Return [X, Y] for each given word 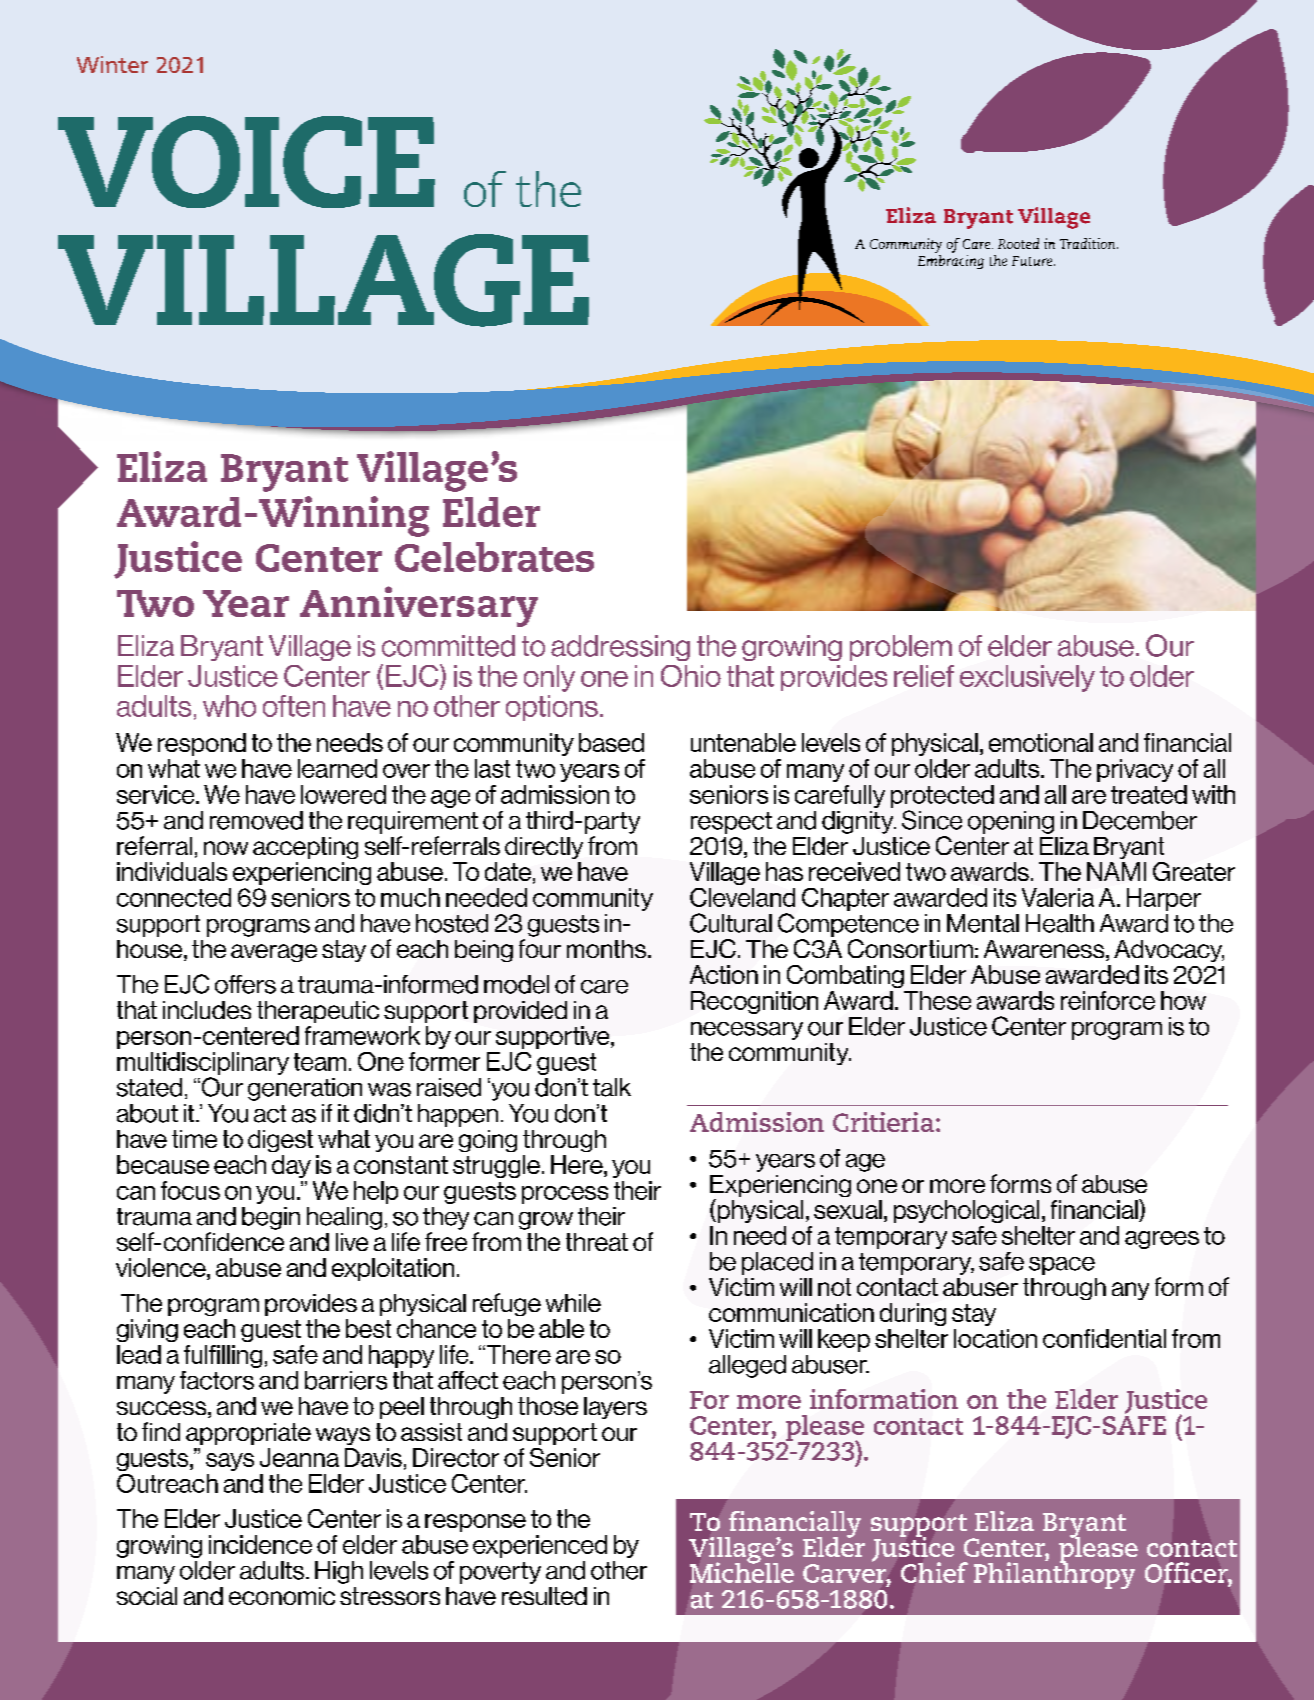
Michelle [742, 1571]
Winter [112, 64]
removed [256, 820]
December [1140, 820]
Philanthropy [1054, 1574]
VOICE [246, 162]
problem [901, 648]
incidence [260, 1544]
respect [731, 823]
